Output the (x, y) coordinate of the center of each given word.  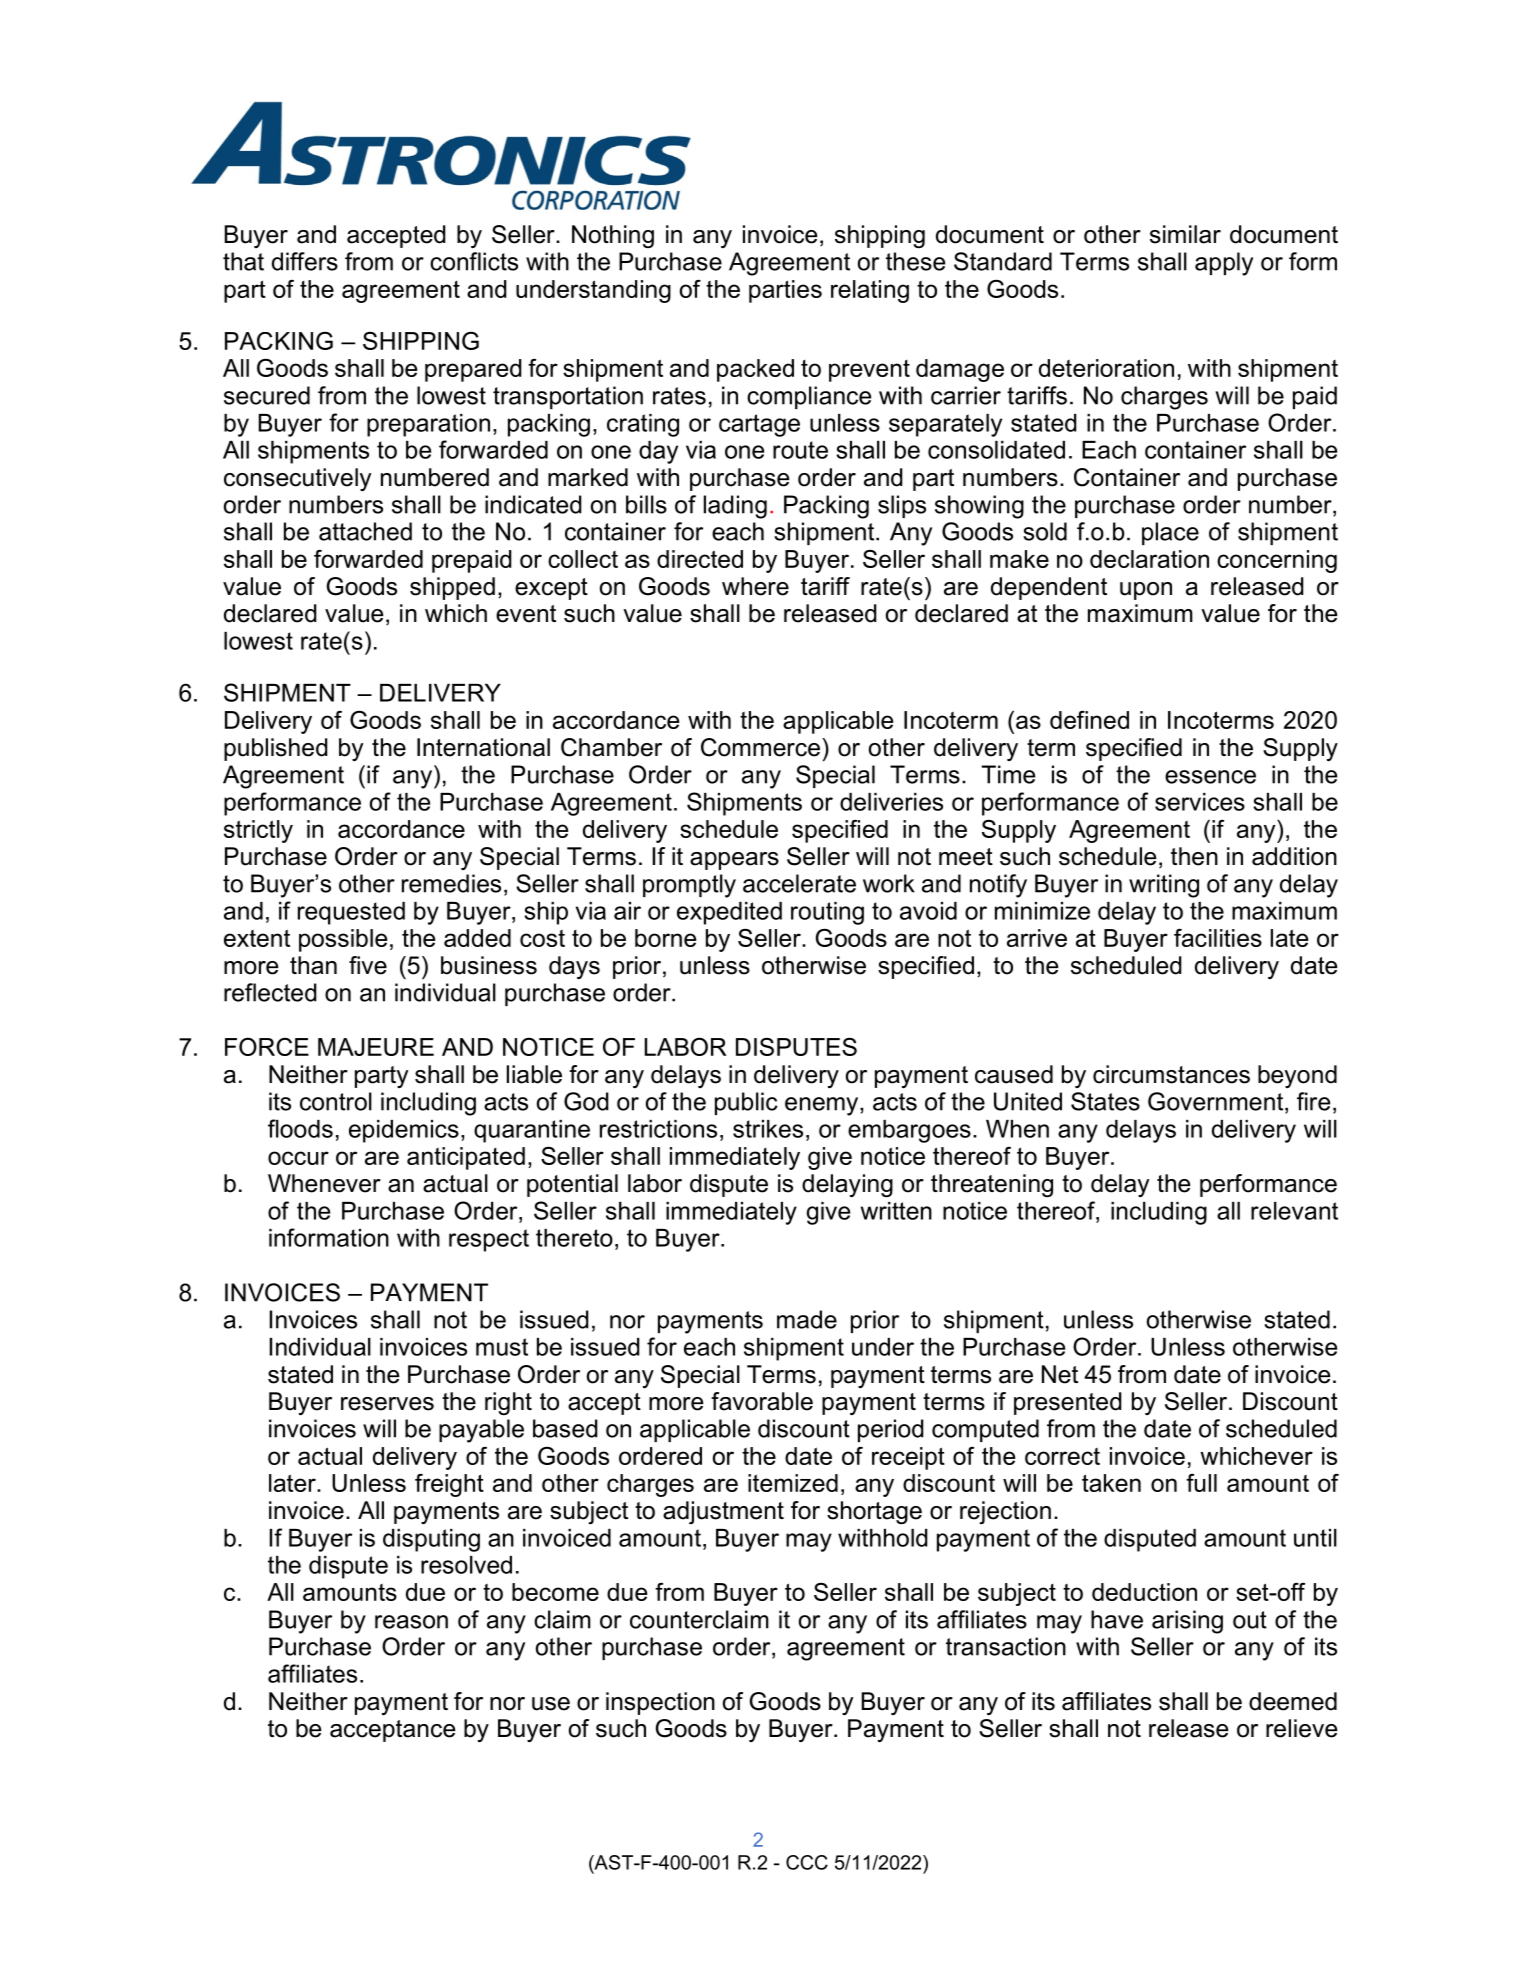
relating (870, 291)
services (1200, 802)
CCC (807, 1862)
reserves (387, 1404)
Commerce (760, 747)
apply (1224, 264)
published (276, 749)
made (807, 1319)
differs (305, 261)
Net (1060, 1374)
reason (411, 1622)
